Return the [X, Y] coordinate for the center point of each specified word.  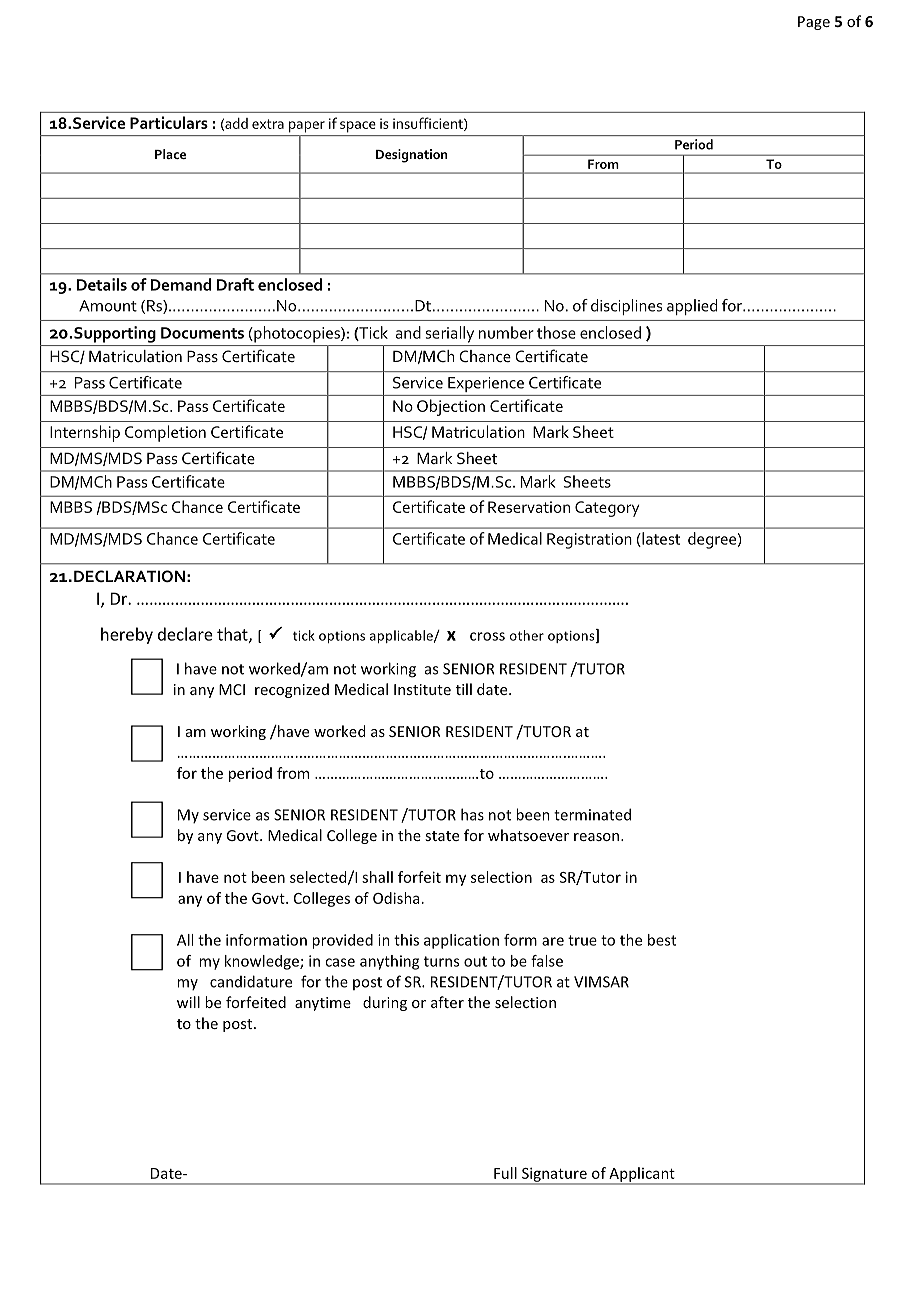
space [358, 126]
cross [487, 636]
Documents [202, 333]
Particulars [169, 122]
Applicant [642, 1175]
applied [692, 307]
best [662, 940]
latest [660, 539]
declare [185, 634]
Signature [554, 1175]
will [188, 1002]
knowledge [263, 962]
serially [450, 334]
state [442, 836]
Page [814, 23]
